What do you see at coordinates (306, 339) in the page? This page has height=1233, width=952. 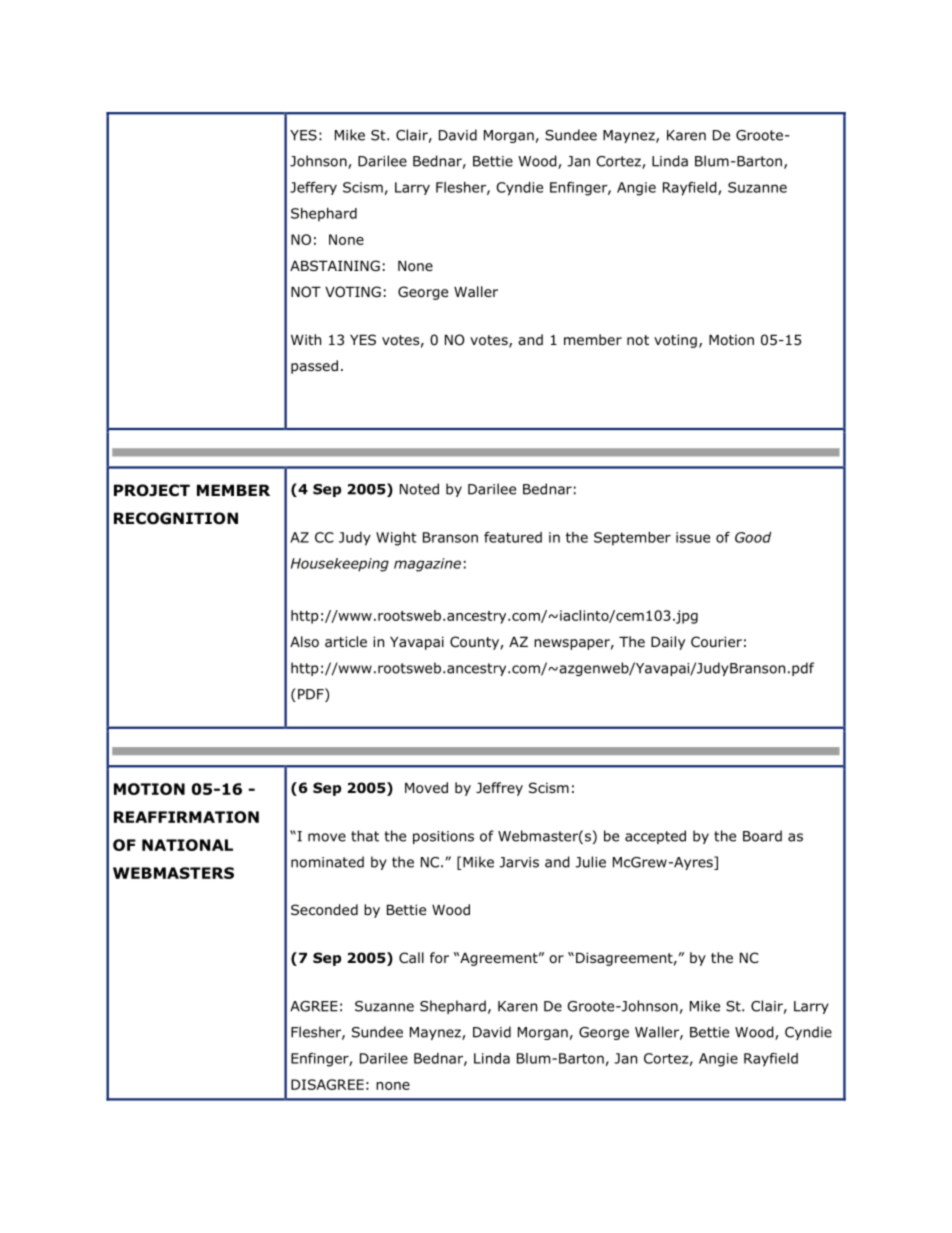 I see `With` at bounding box center [306, 339].
